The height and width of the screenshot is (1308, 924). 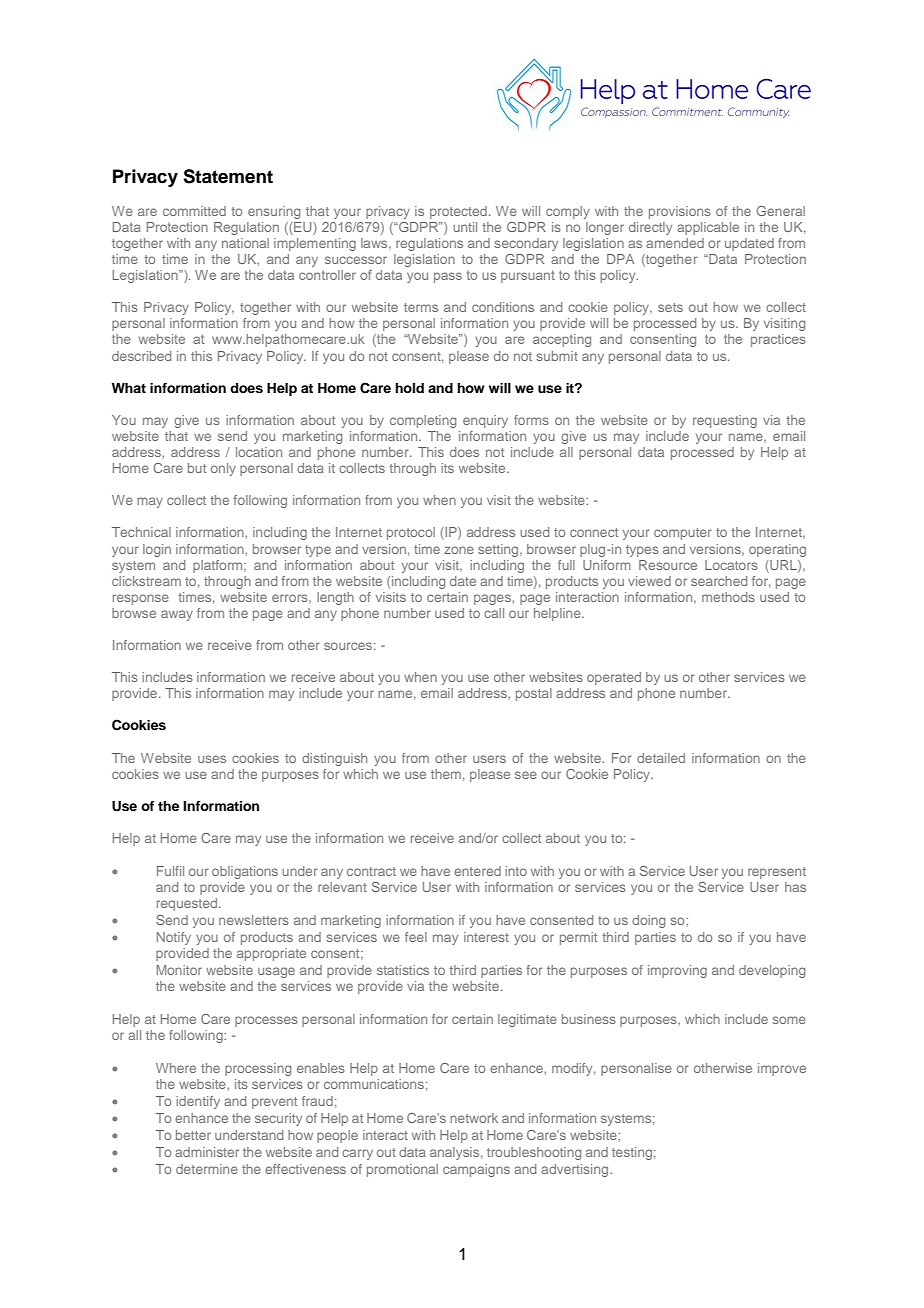 I want to click on operated, so click(x=614, y=678).
